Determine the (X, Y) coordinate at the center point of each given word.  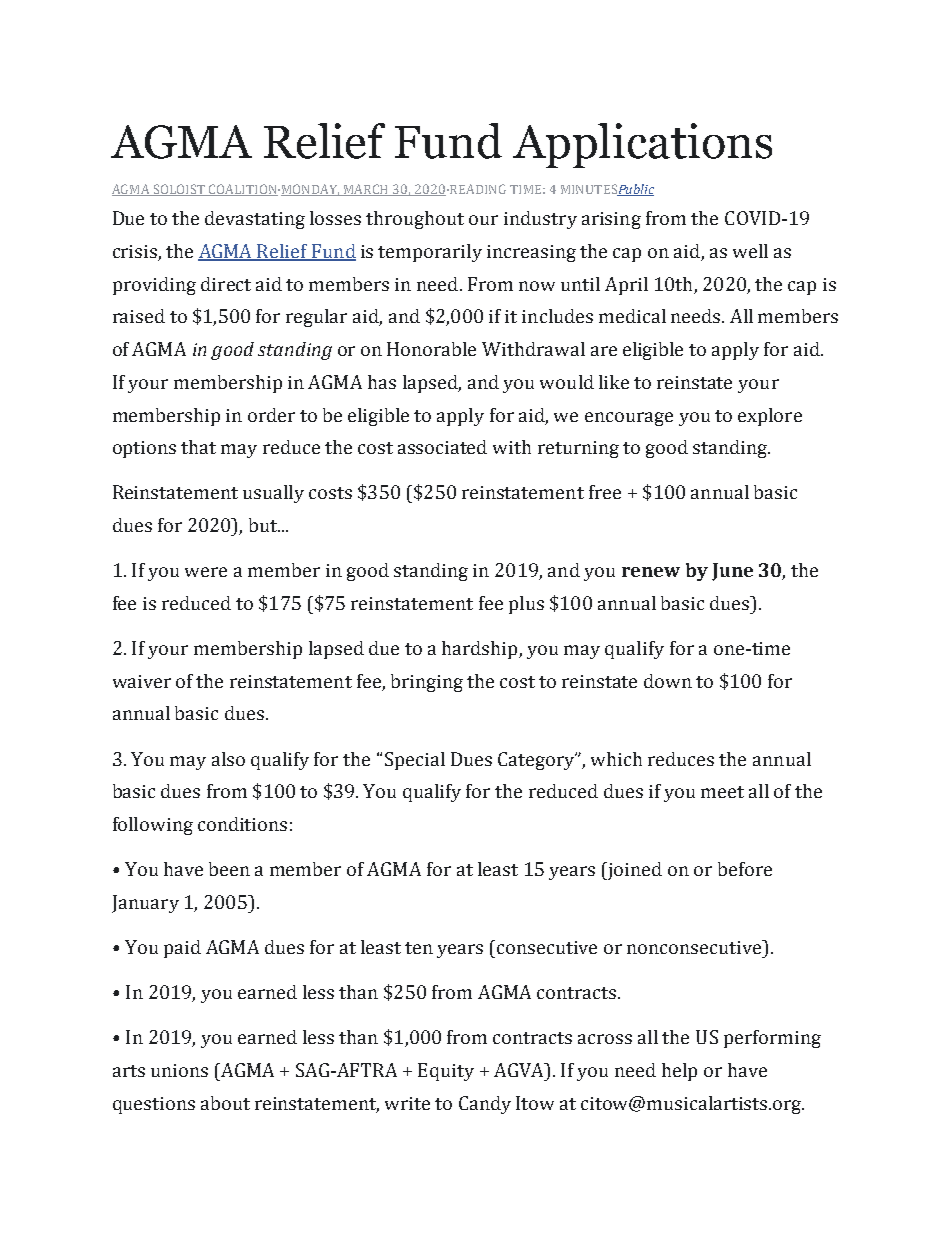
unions (179, 1070)
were (206, 572)
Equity (446, 1072)
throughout (415, 220)
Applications (642, 145)
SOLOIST (179, 190)
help (679, 1072)
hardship (481, 650)
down (668, 681)
